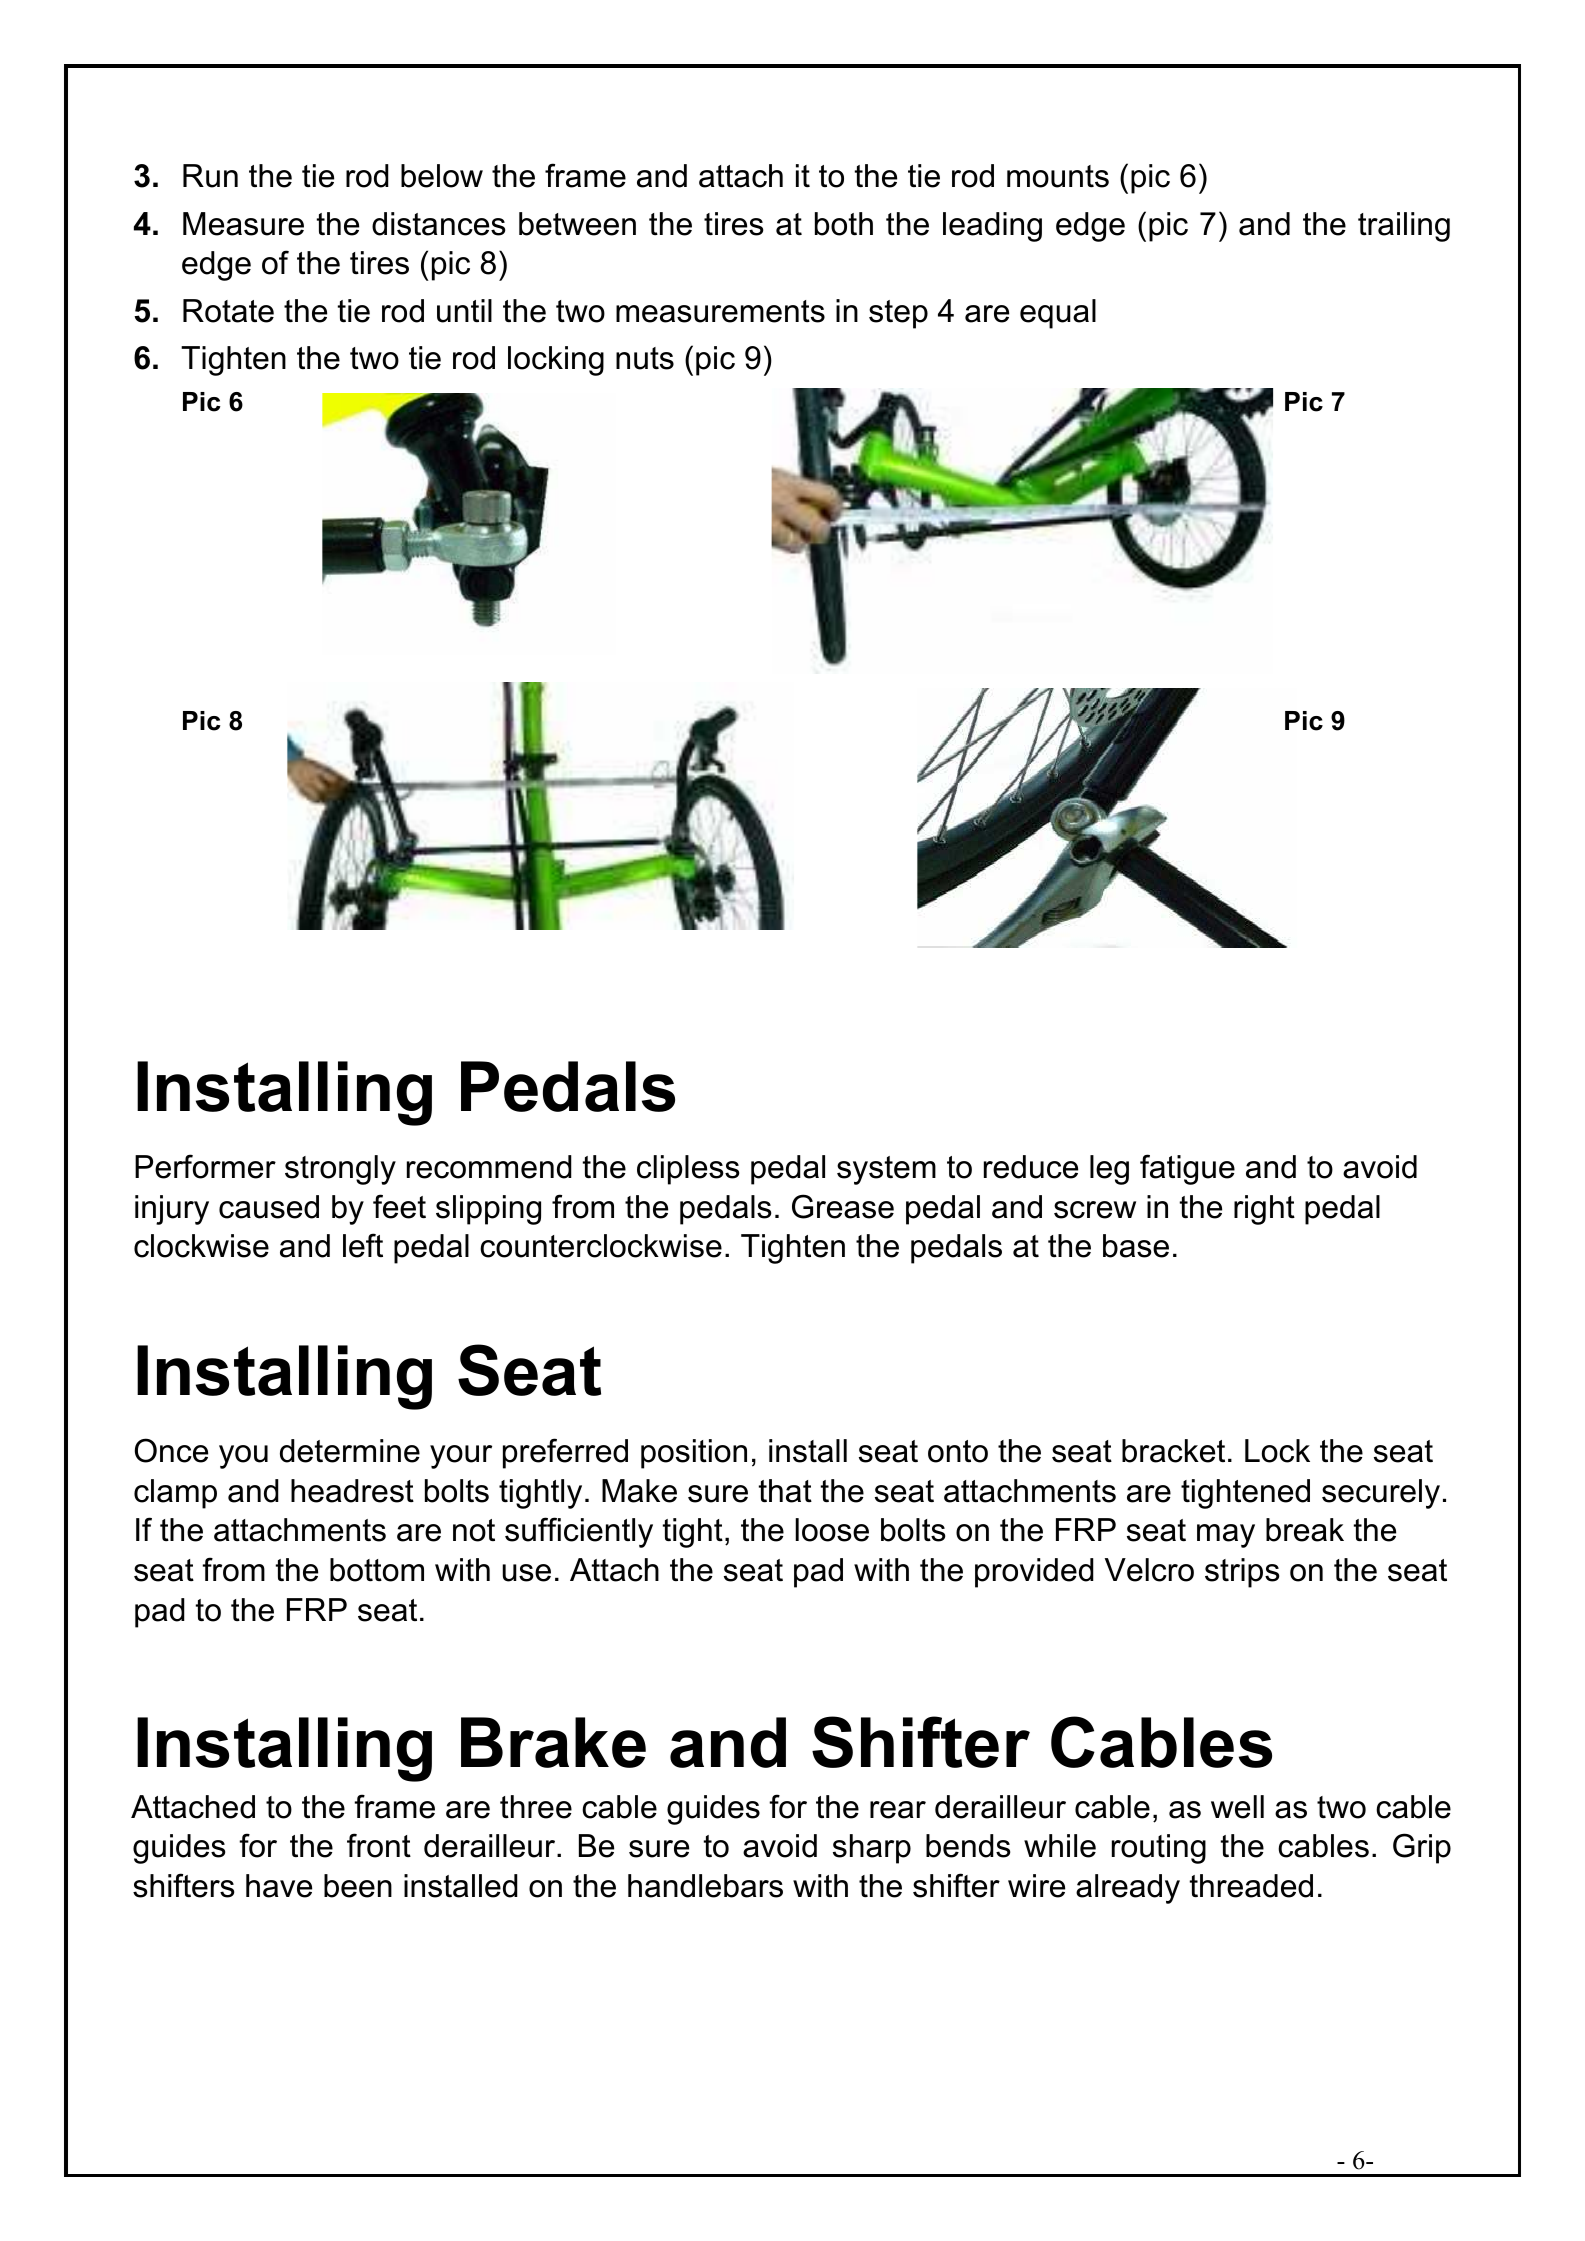 This screenshot has height=2241, width=1585. I want to click on system, so click(886, 1170).
